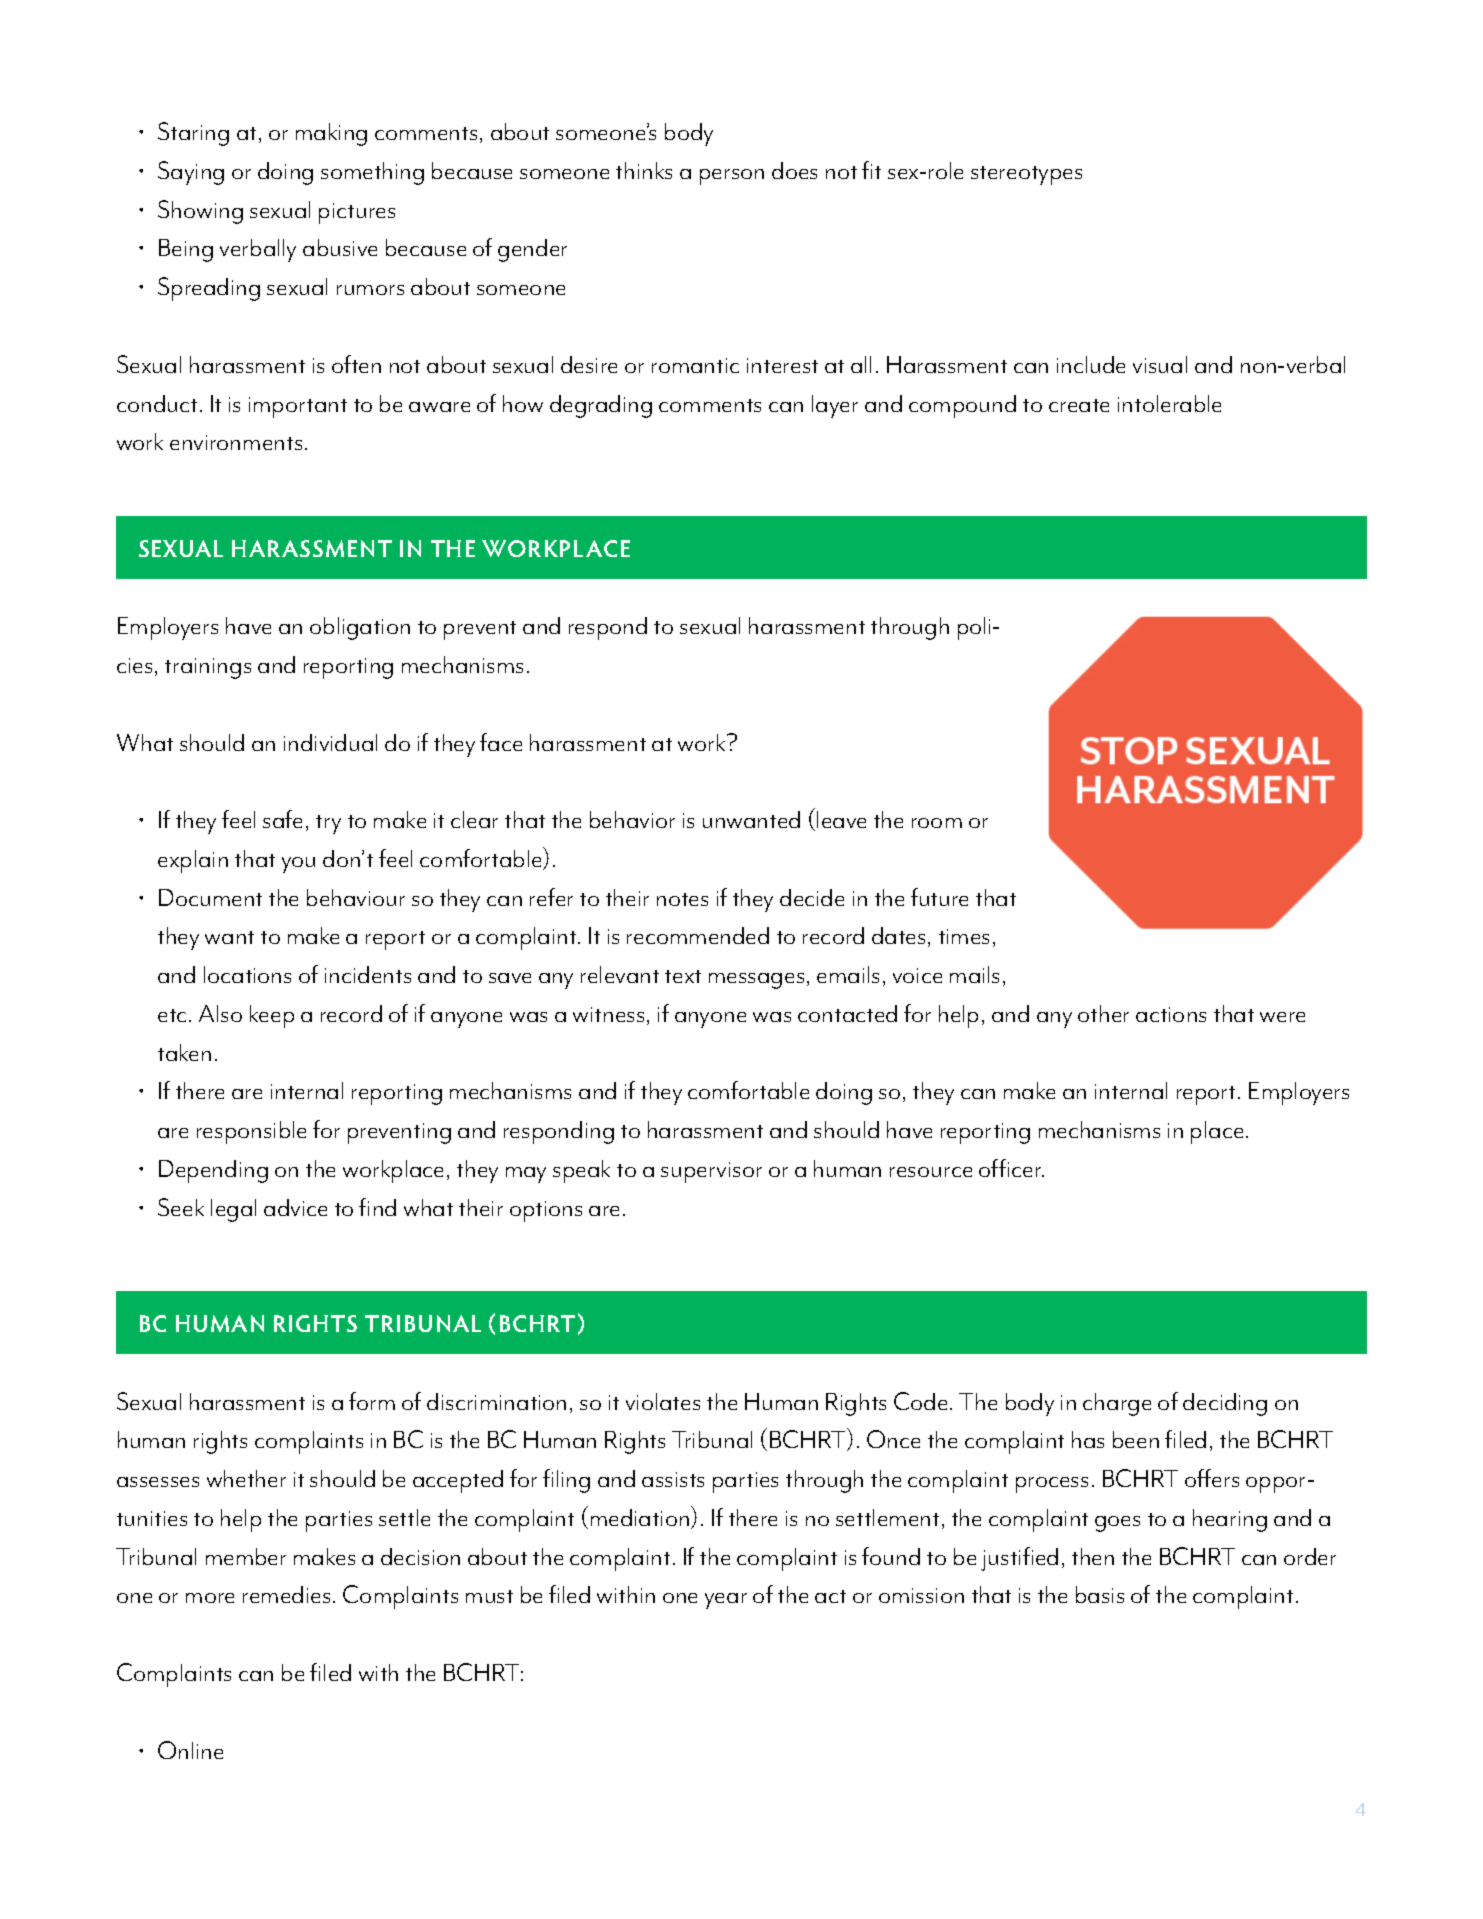 This screenshot has height=1919, width=1483. Describe the element at coordinates (1026, 175) in the screenshot. I see `stereotypes` at that location.
